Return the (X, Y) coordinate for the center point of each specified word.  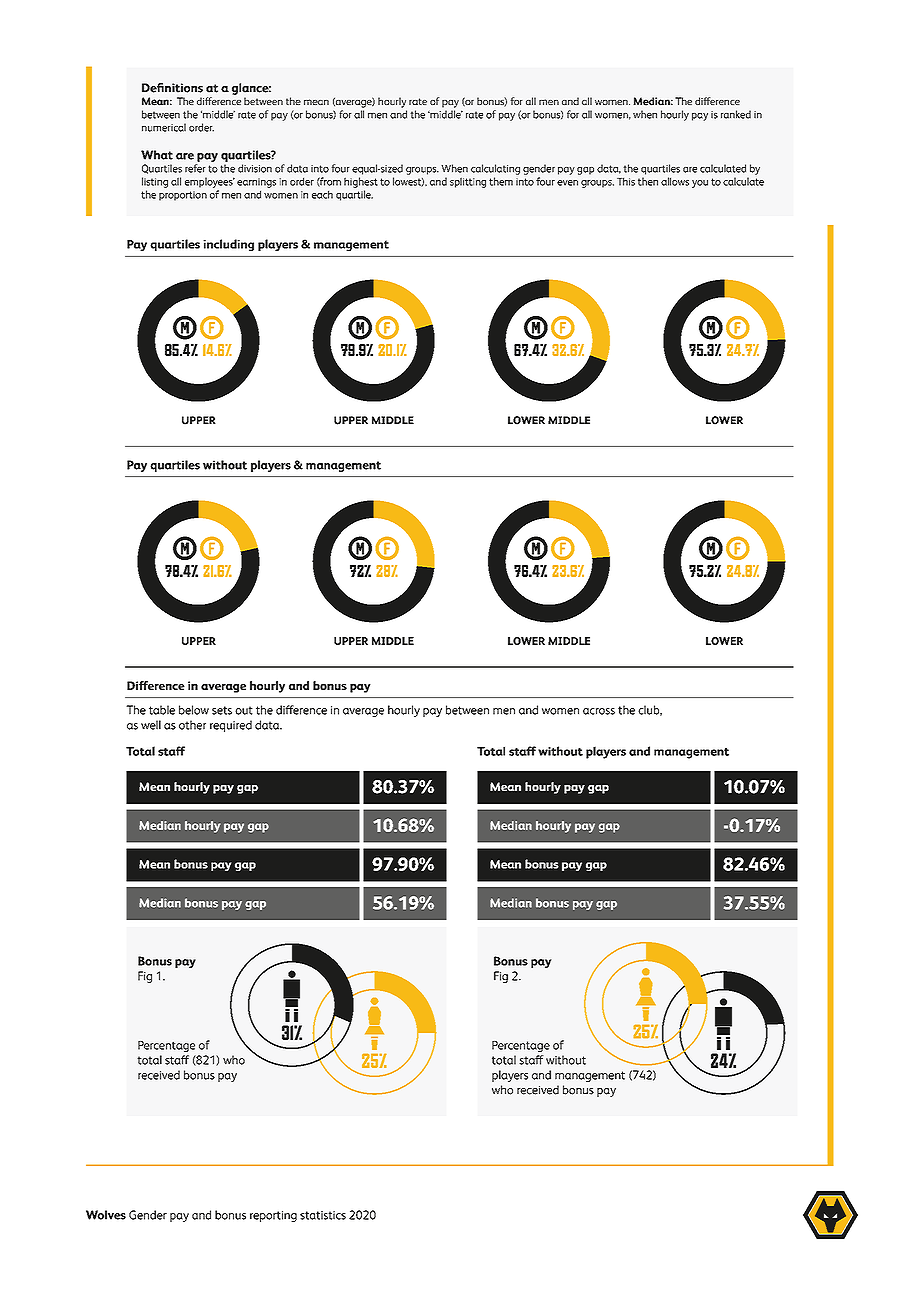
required (231, 726)
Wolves (106, 1215)
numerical (164, 127)
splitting (468, 182)
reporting (273, 1216)
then (648, 181)
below (194, 710)
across (599, 711)
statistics (323, 1215)
